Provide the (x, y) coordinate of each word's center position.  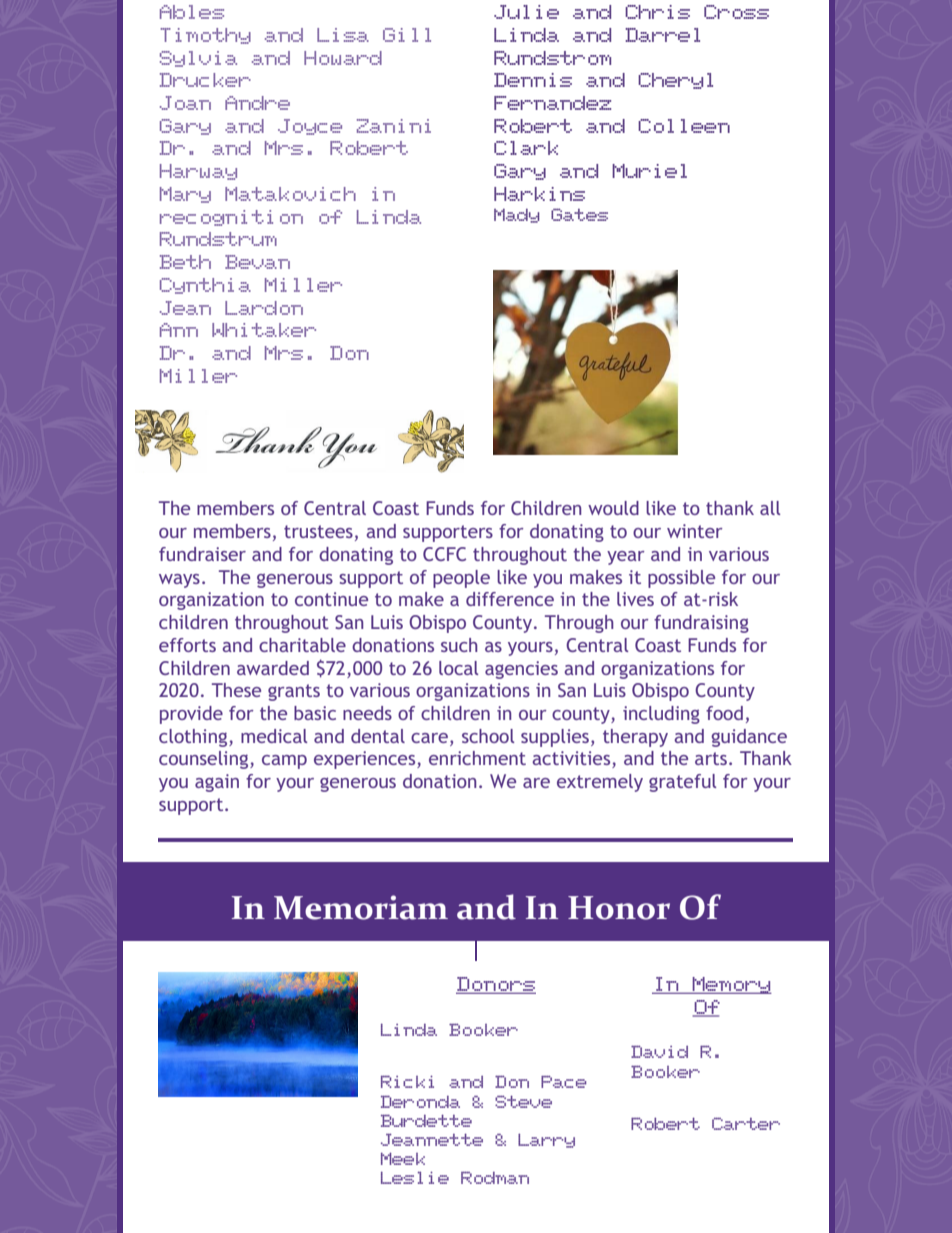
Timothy (205, 36)
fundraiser (202, 554)
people (461, 579)
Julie (526, 12)
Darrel (662, 35)
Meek (403, 1159)
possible (681, 579)
